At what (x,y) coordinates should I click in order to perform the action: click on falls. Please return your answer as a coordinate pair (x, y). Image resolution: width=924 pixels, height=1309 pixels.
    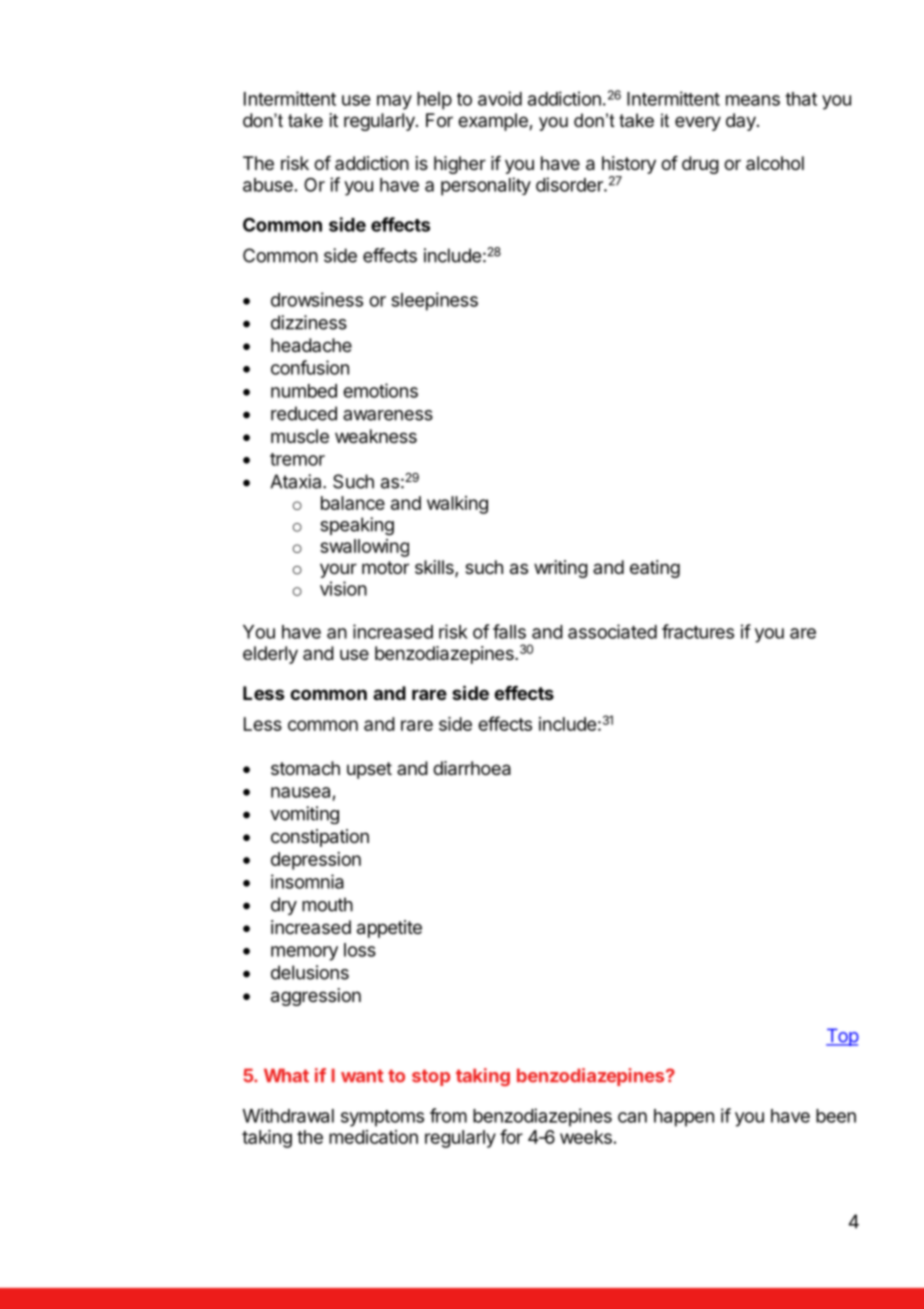
    Looking at the image, I should click on (509, 631).
